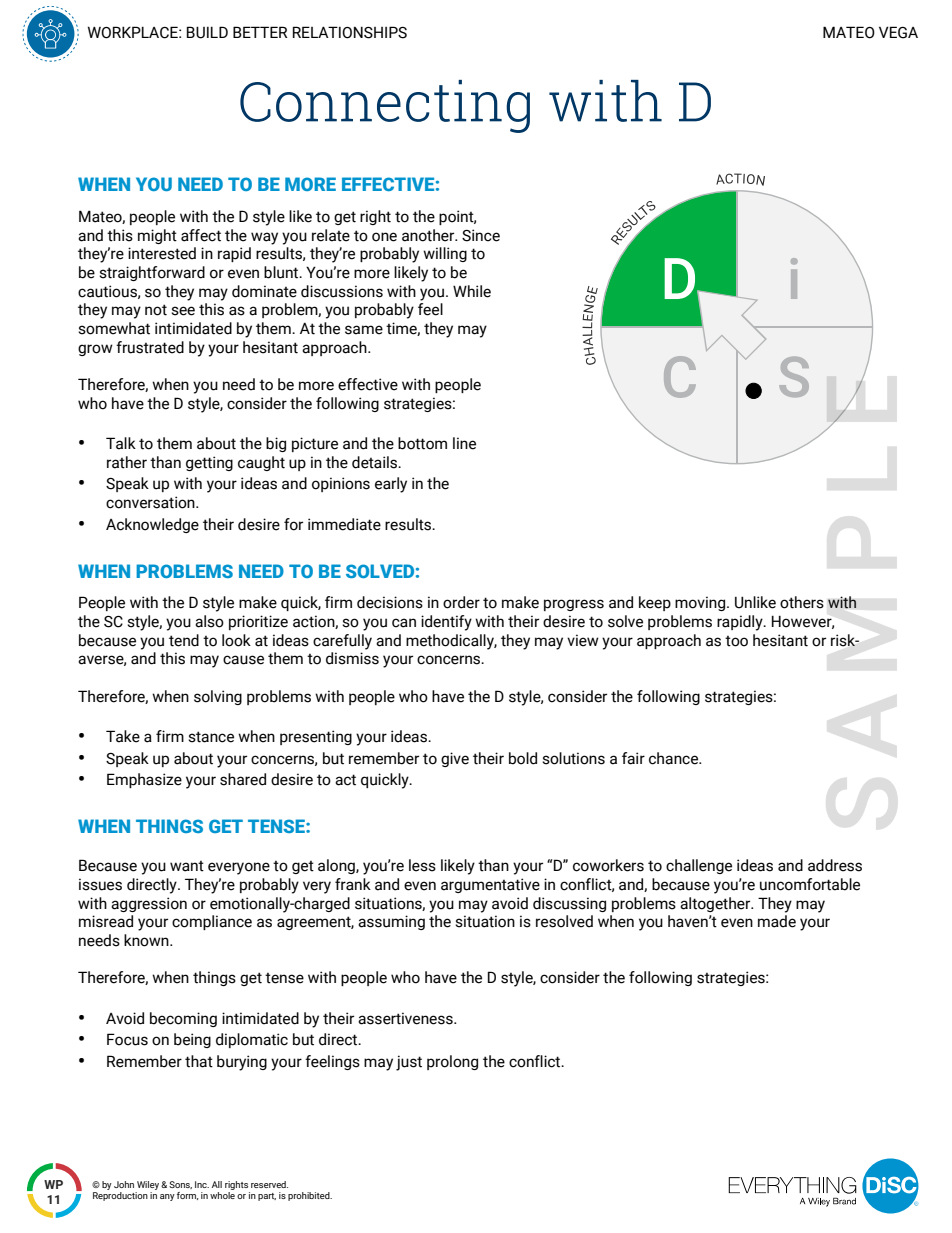 The width and height of the page is (952, 1233). What do you see at coordinates (209, 463) in the page?
I see `getting` at bounding box center [209, 463].
